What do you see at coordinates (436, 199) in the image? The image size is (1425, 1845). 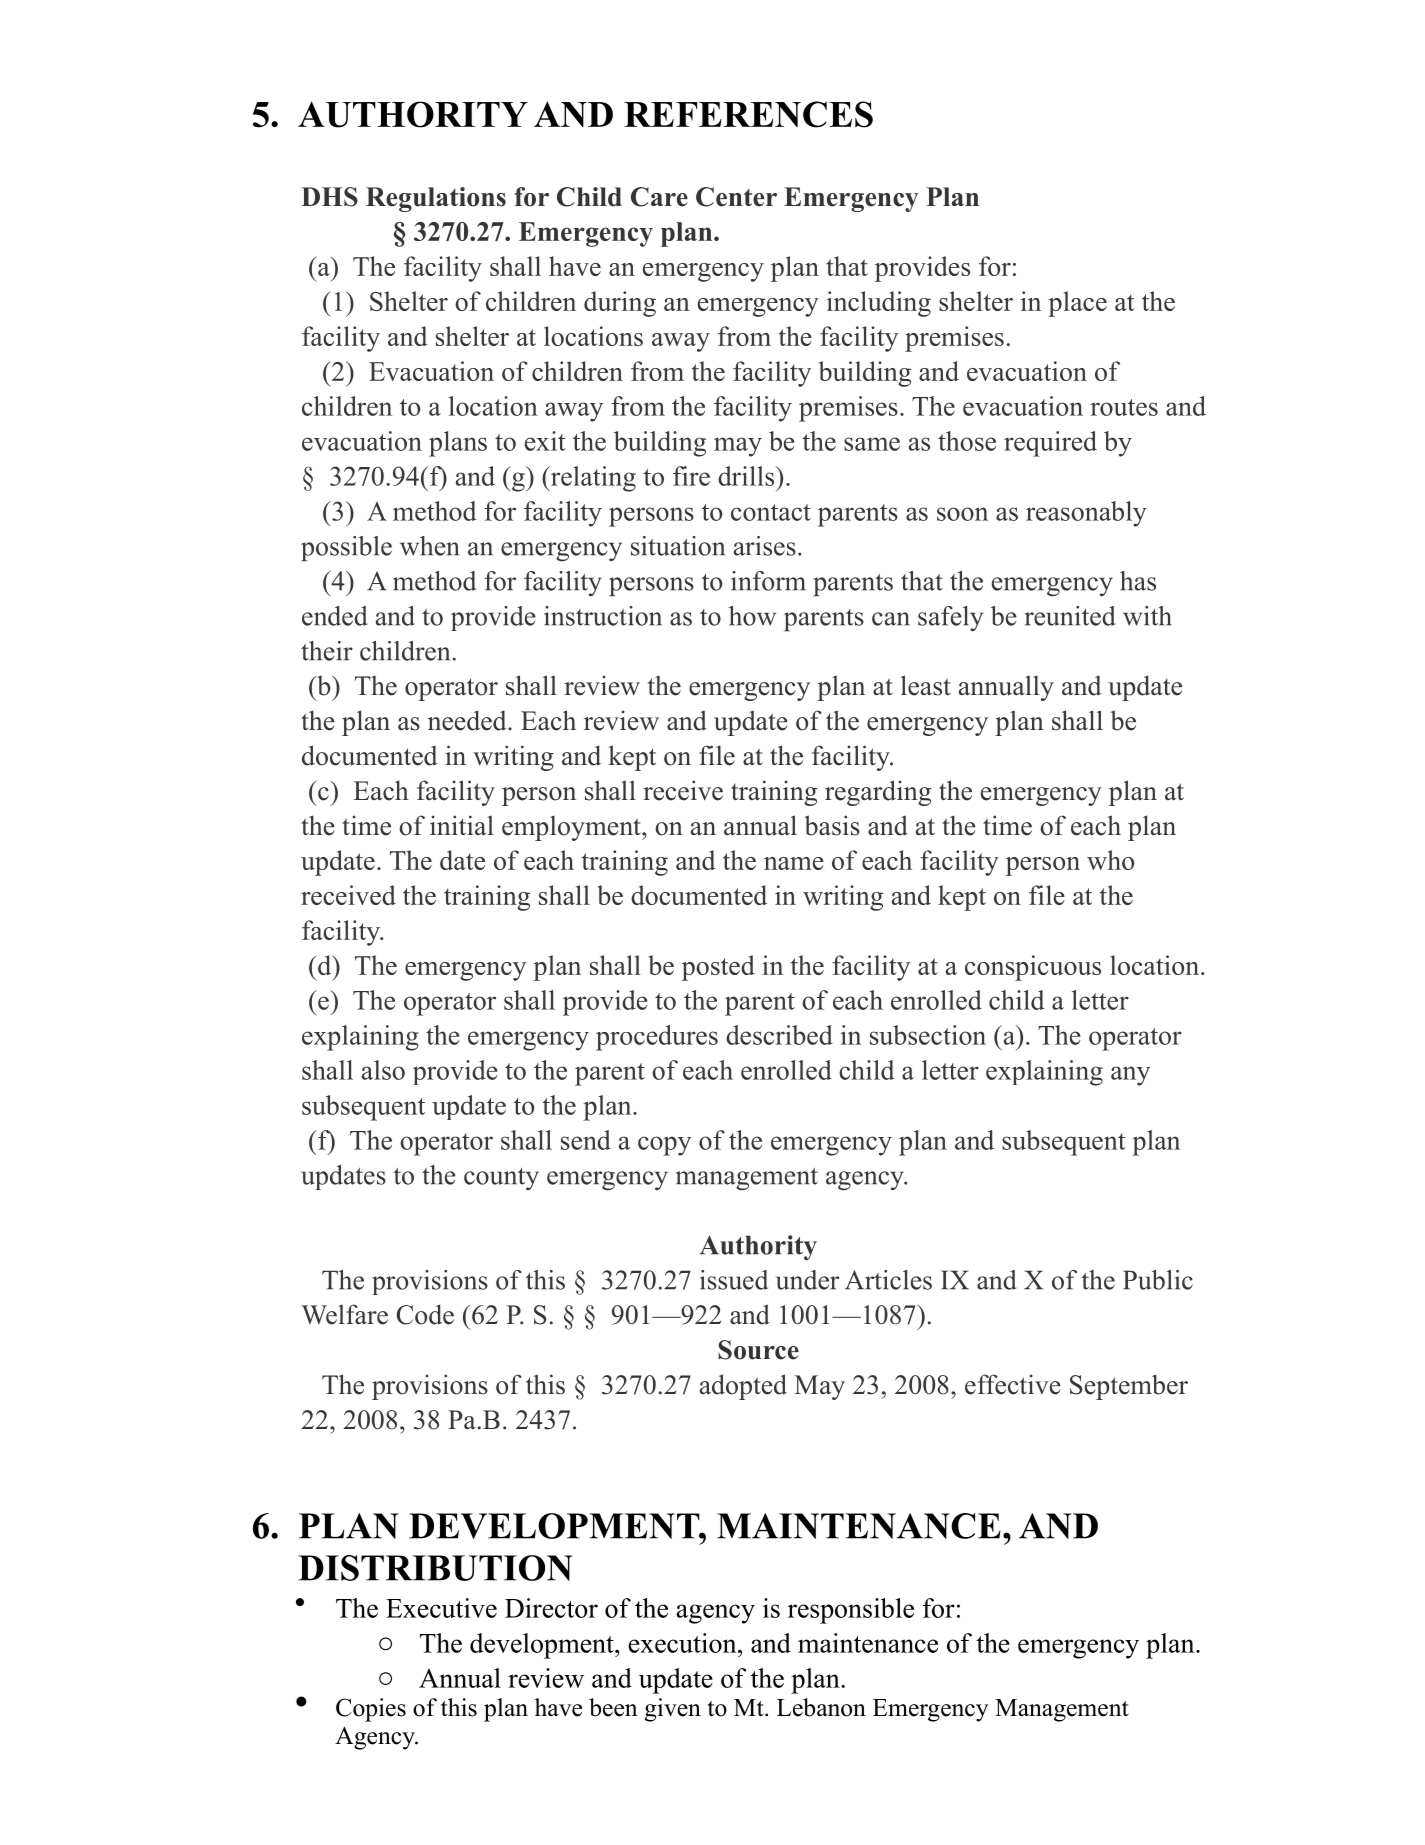 I see `Regulations` at bounding box center [436, 199].
